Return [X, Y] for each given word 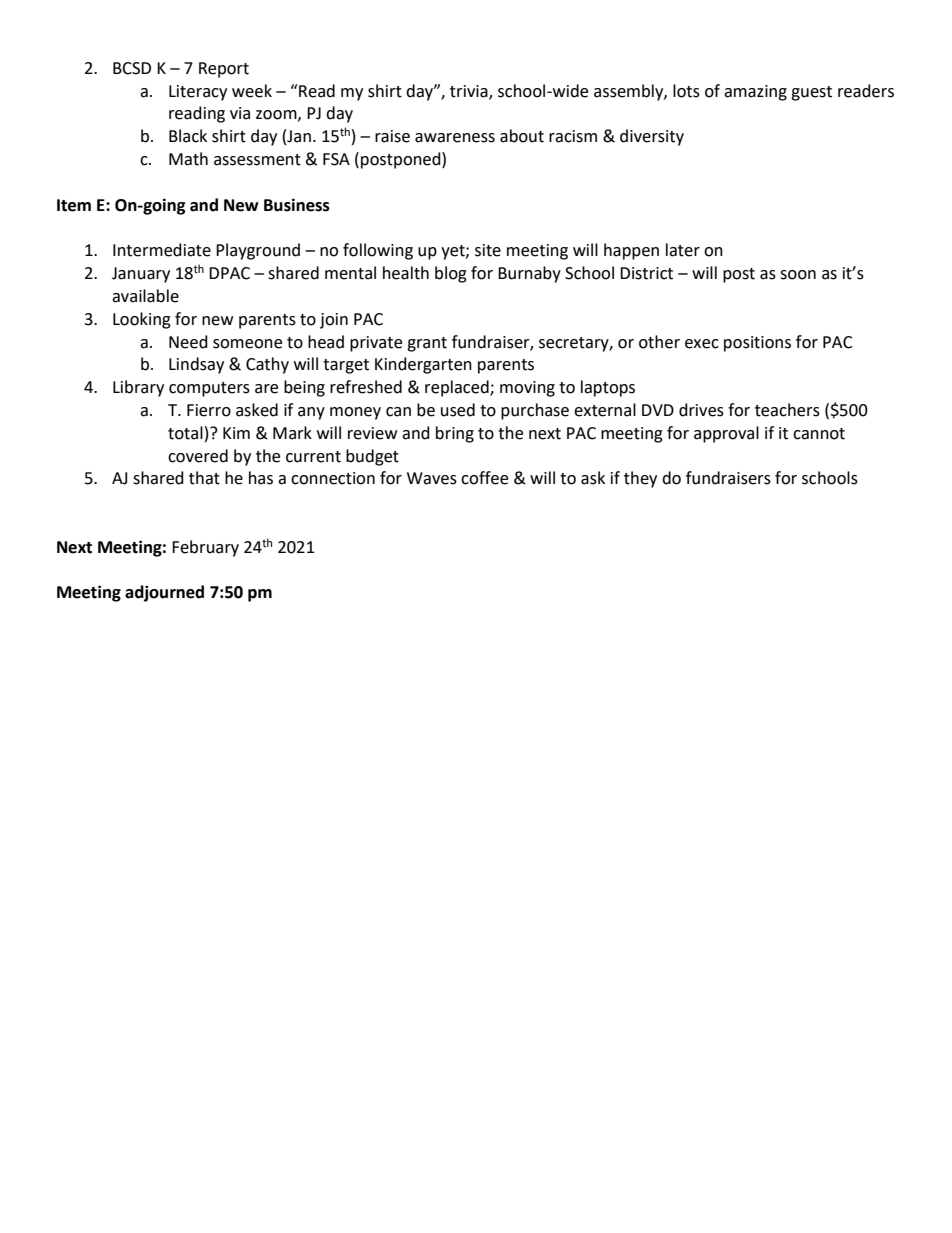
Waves [432, 478]
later [683, 250]
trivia [470, 92]
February [205, 548]
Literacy [198, 93]
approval [726, 434]
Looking [142, 320]
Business [297, 205]
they [640, 479]
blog [451, 274]
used [458, 410]
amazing [755, 93]
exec [702, 344]
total [185, 433]
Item [74, 205]
